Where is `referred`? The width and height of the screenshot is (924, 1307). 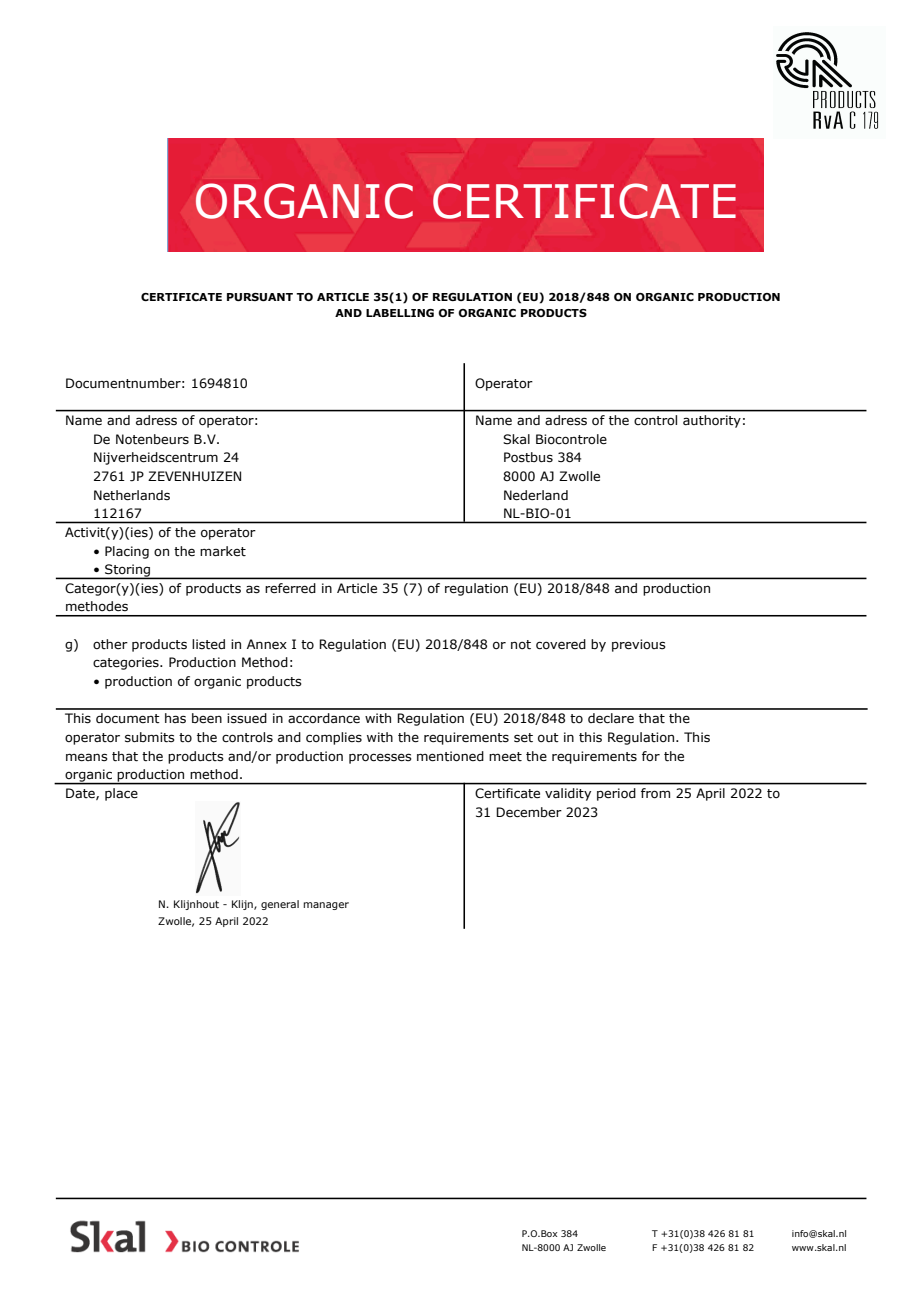 referred is located at coordinates (290, 588).
